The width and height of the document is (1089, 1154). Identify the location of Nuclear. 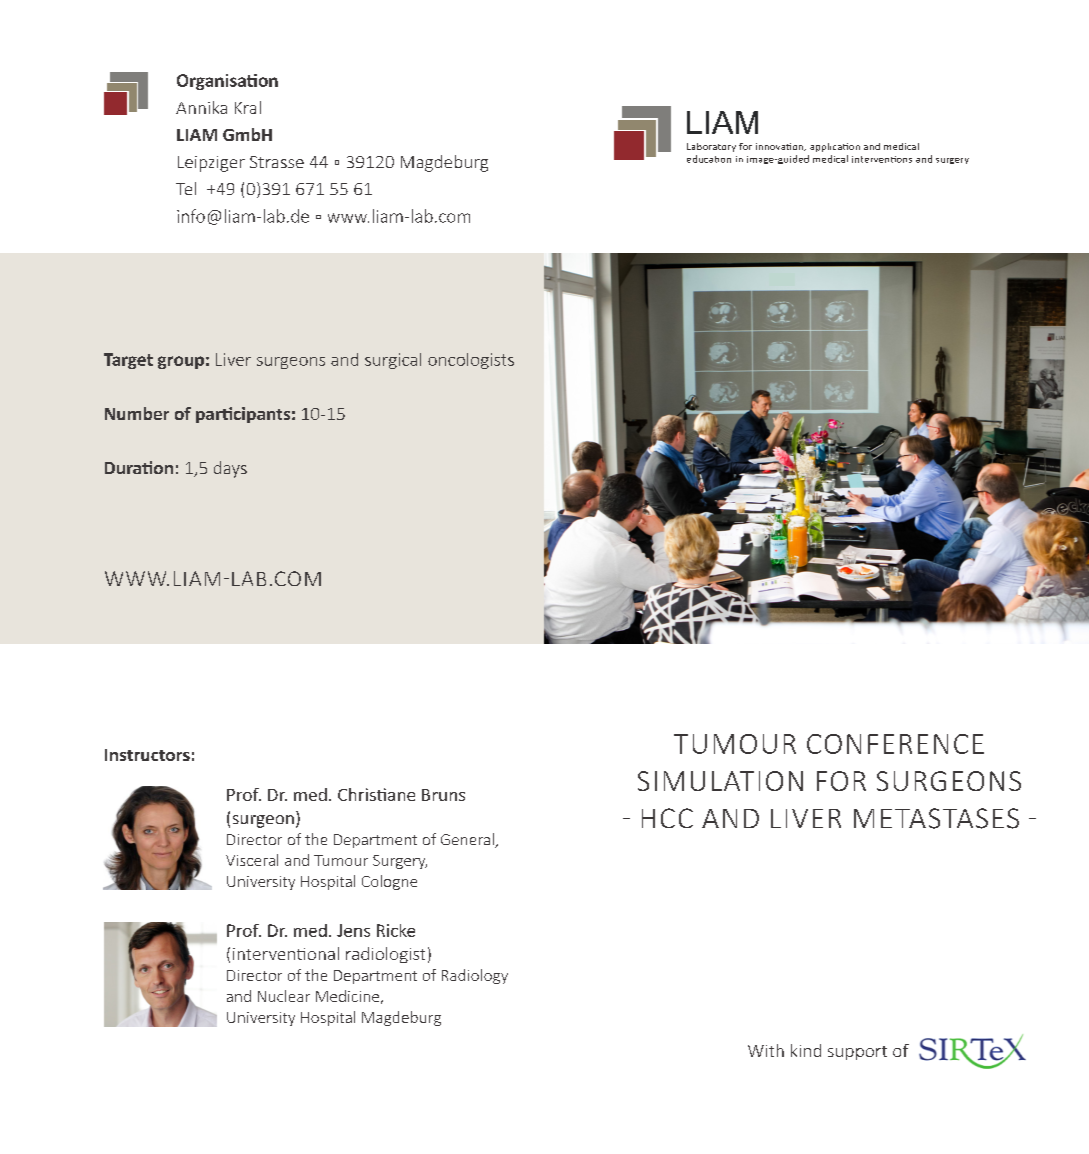
(284, 996).
